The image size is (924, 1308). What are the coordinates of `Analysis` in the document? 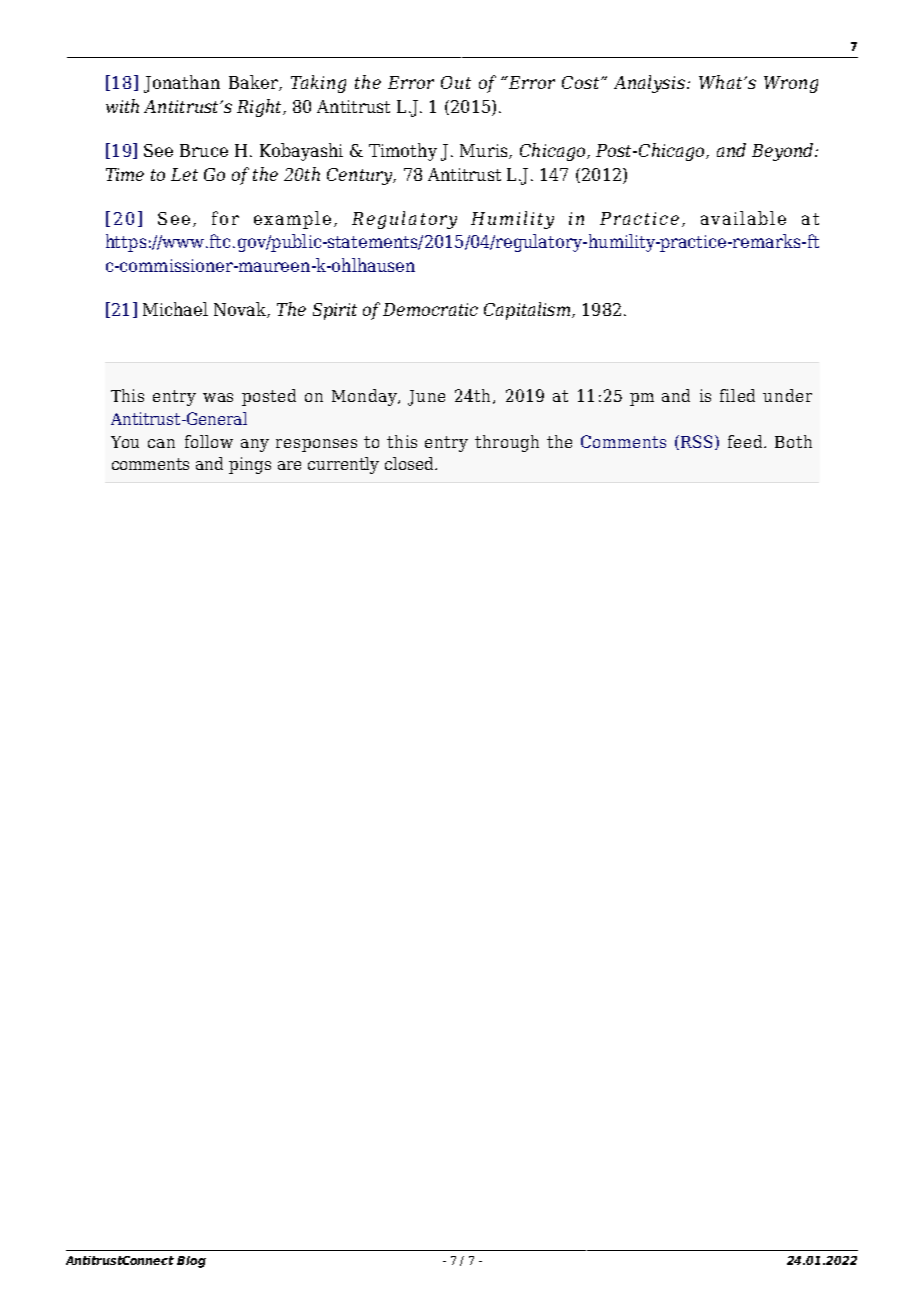 It's located at (651, 84).
